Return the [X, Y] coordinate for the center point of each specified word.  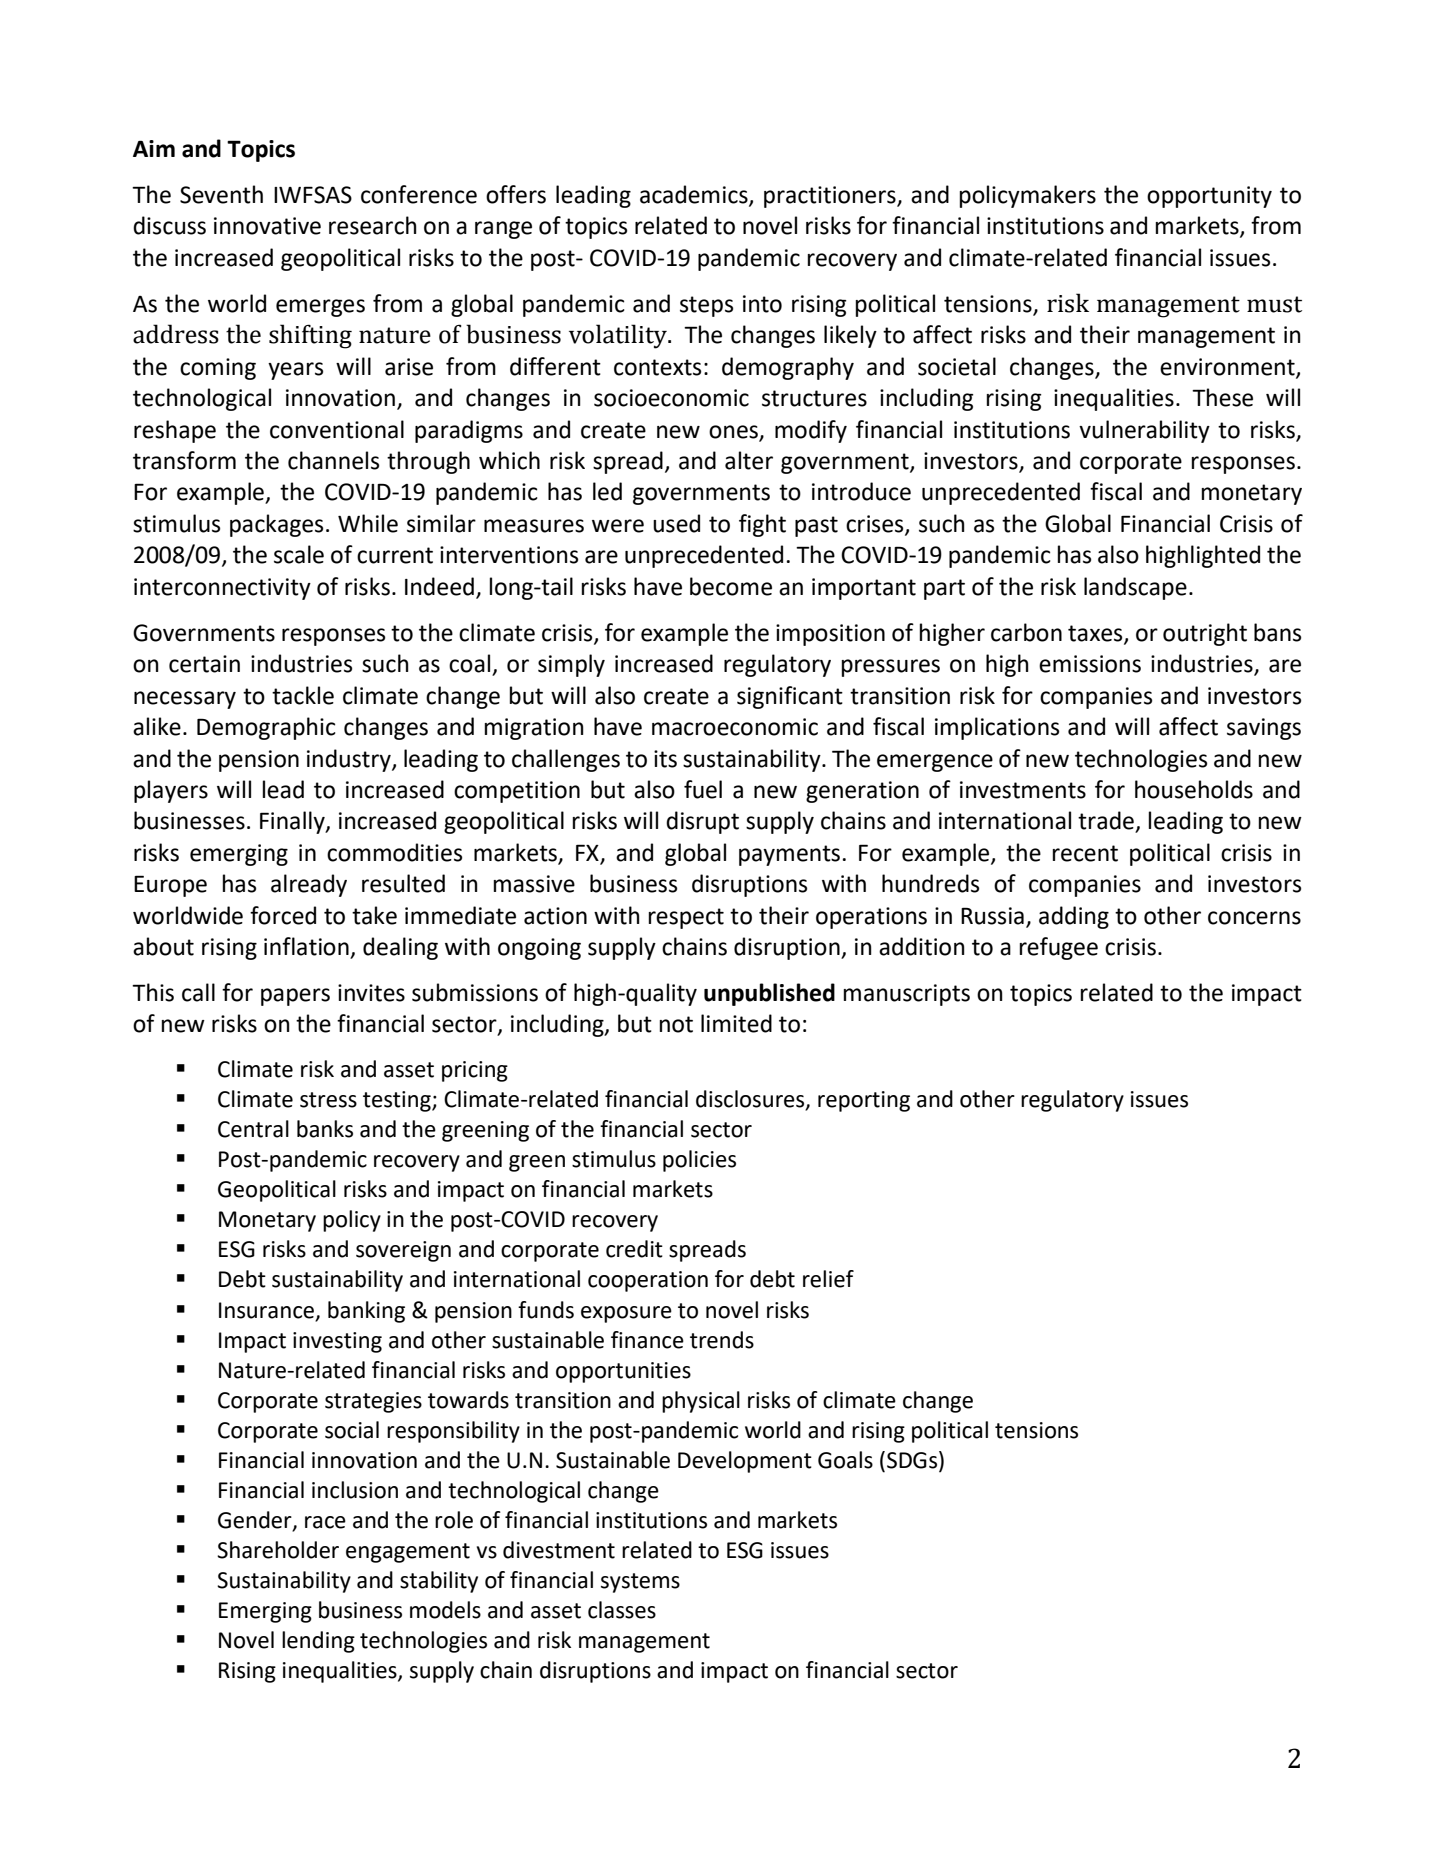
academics [695, 195]
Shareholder [278, 1550]
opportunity [1209, 197]
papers [295, 997]
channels [333, 460]
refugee [1059, 948]
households [1194, 789]
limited [736, 1023]
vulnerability [1144, 431]
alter [749, 460]
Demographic [266, 728]
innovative [267, 226]
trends [722, 1340]
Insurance [266, 1310]
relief [828, 1279]
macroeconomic [735, 727]
